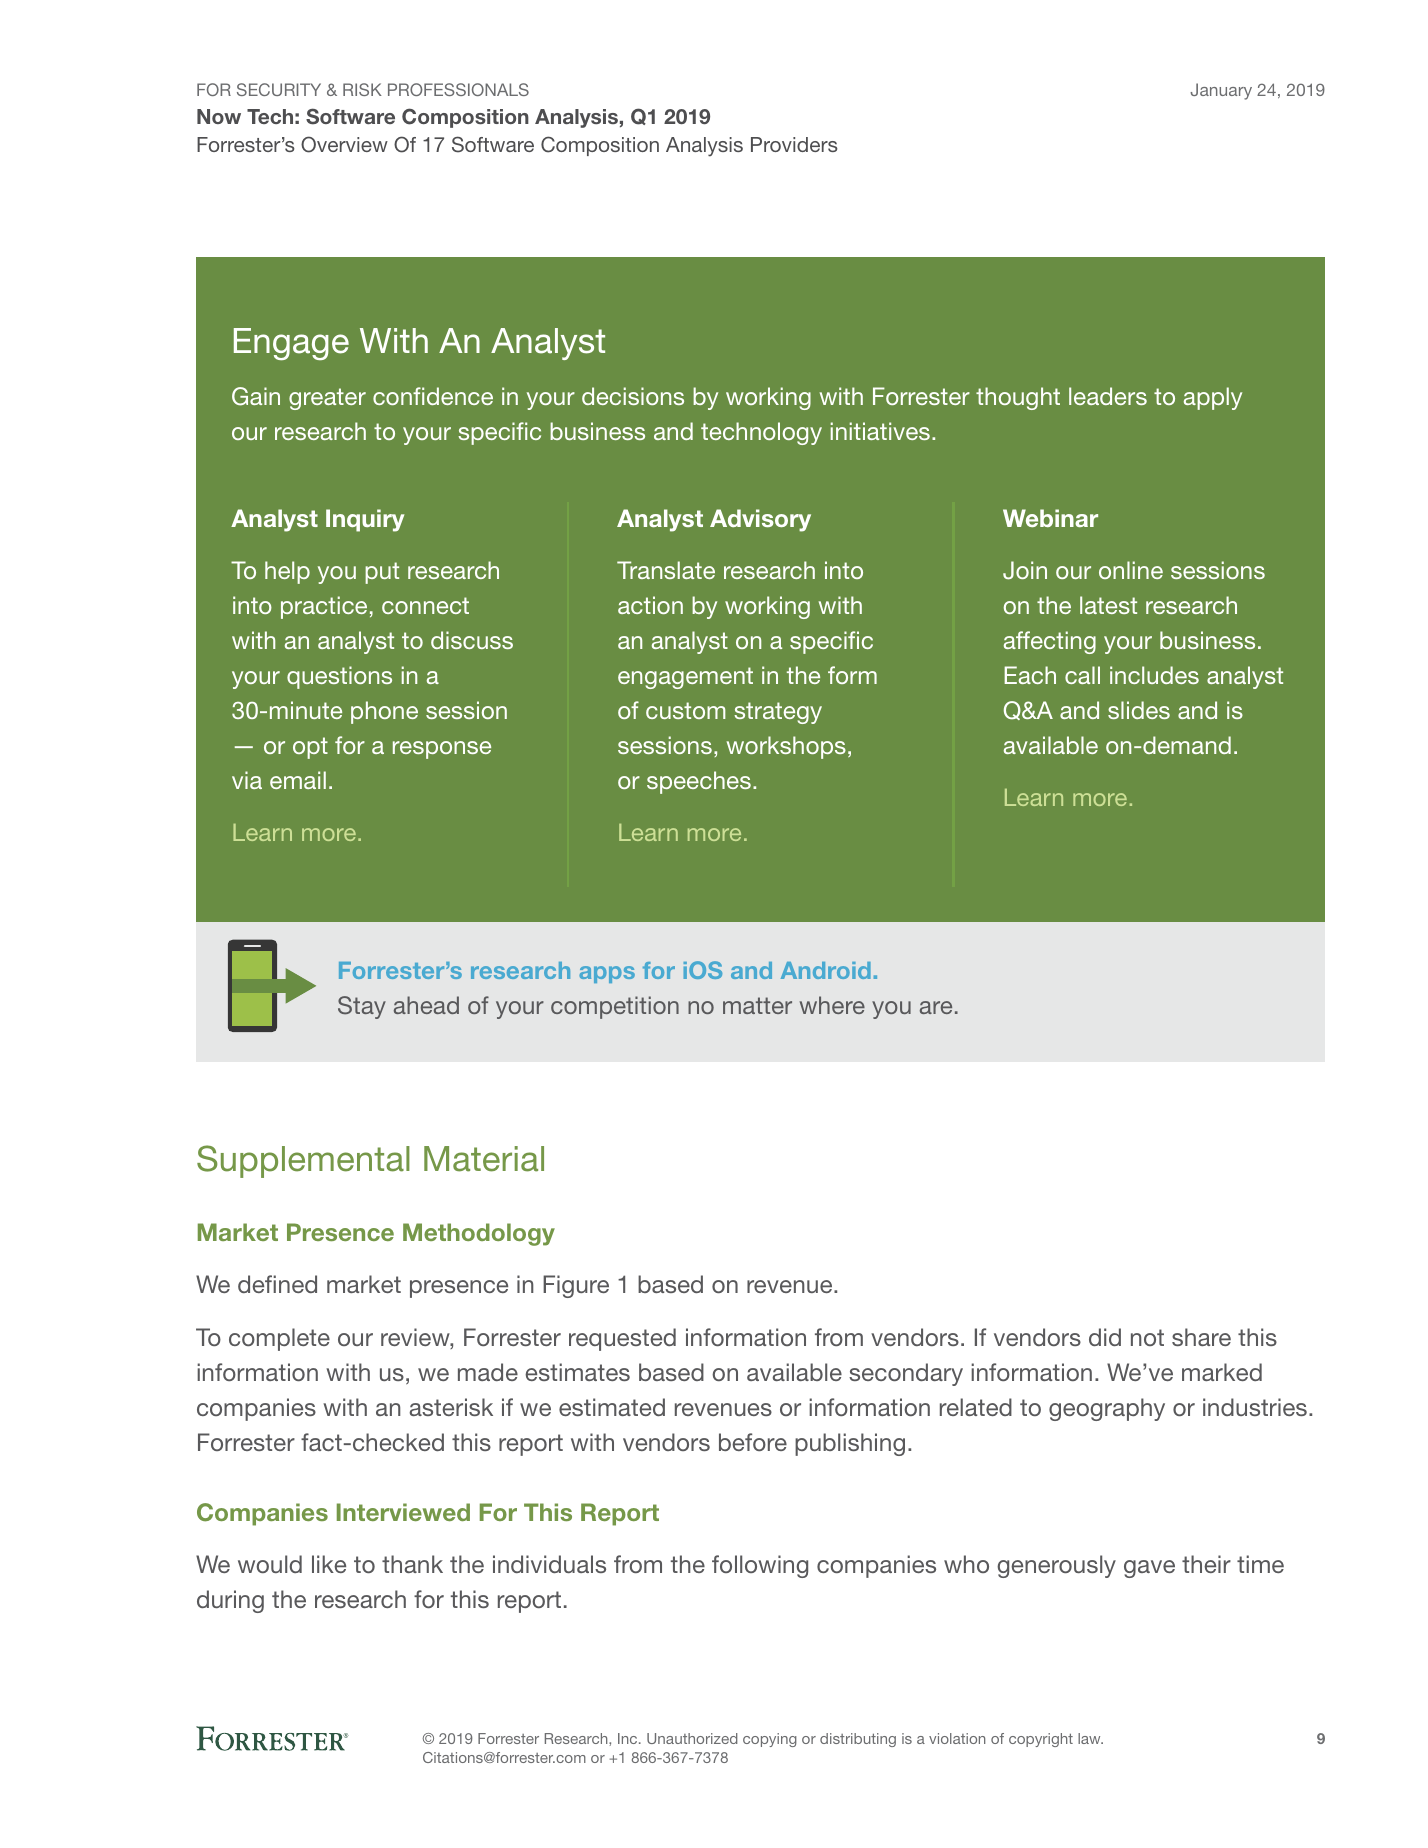 The height and width of the screenshot is (1848, 1428). What do you see at coordinates (365, 520) in the screenshot?
I see `Inquiry` at bounding box center [365, 520].
